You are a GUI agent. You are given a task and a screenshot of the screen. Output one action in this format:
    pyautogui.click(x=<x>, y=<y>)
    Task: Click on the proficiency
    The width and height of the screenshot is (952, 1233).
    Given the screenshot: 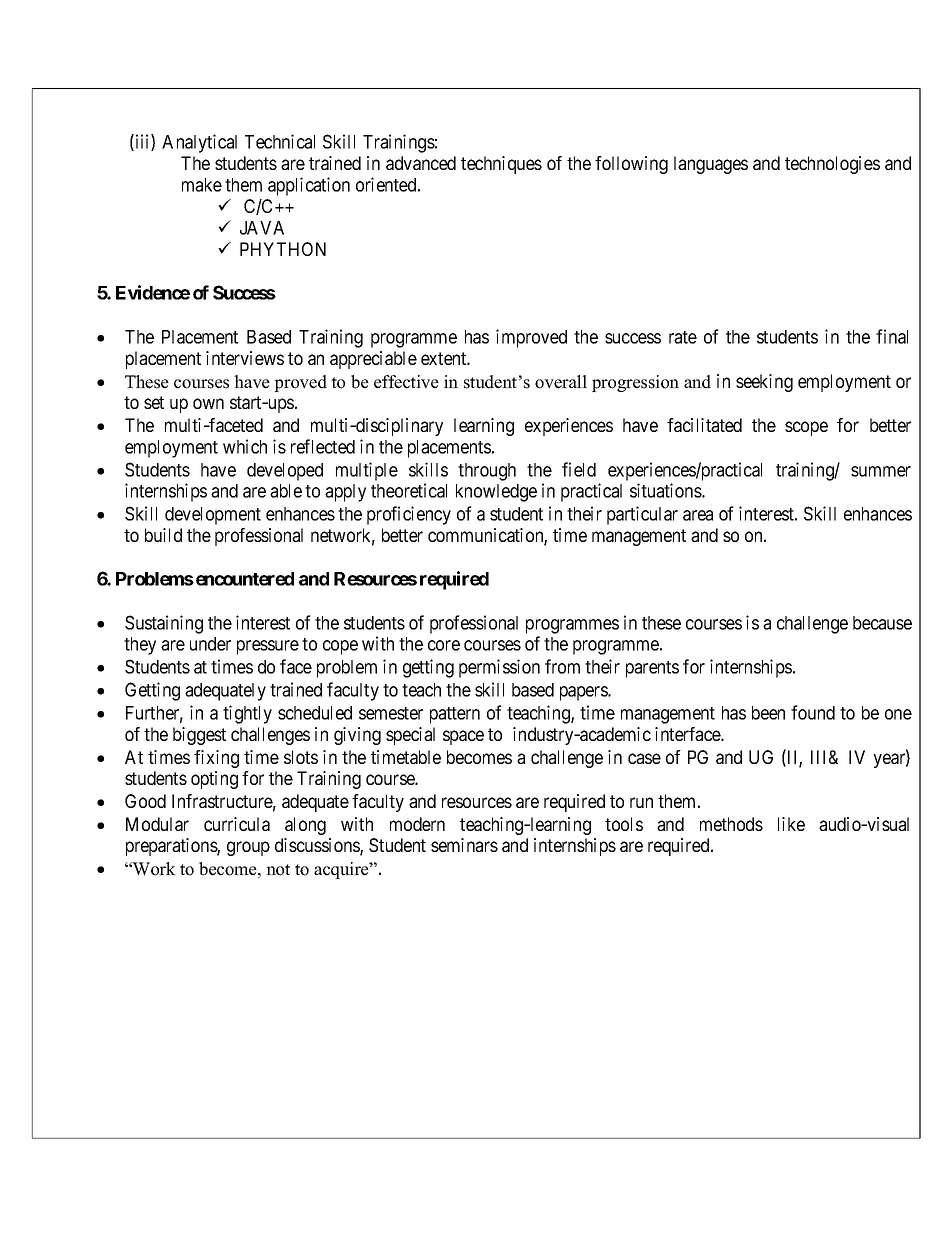 What is the action you would take?
    pyautogui.click(x=409, y=515)
